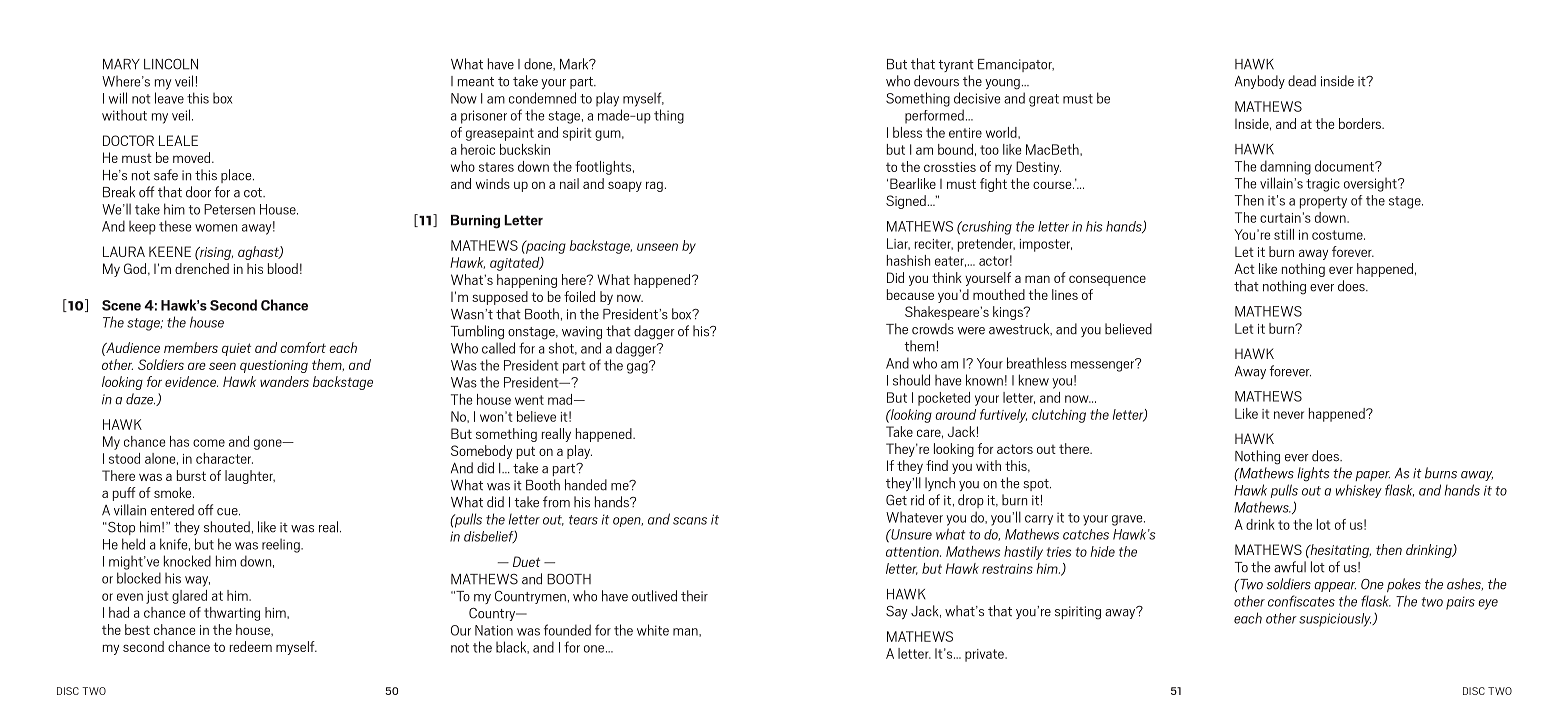  I want to click on Say, so click(896, 612).
